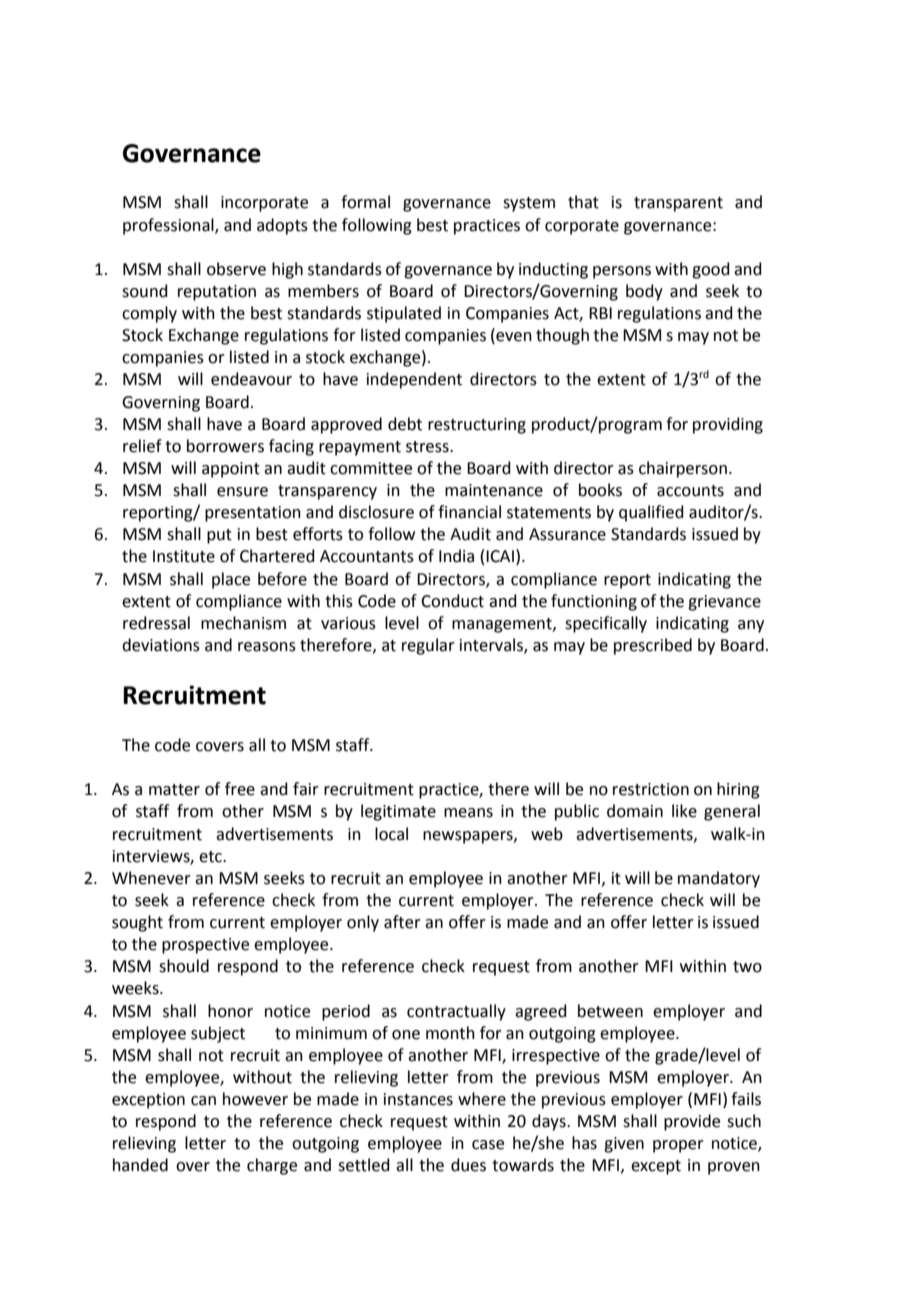 The width and height of the image is (924, 1309). I want to click on transparent, so click(678, 204).
